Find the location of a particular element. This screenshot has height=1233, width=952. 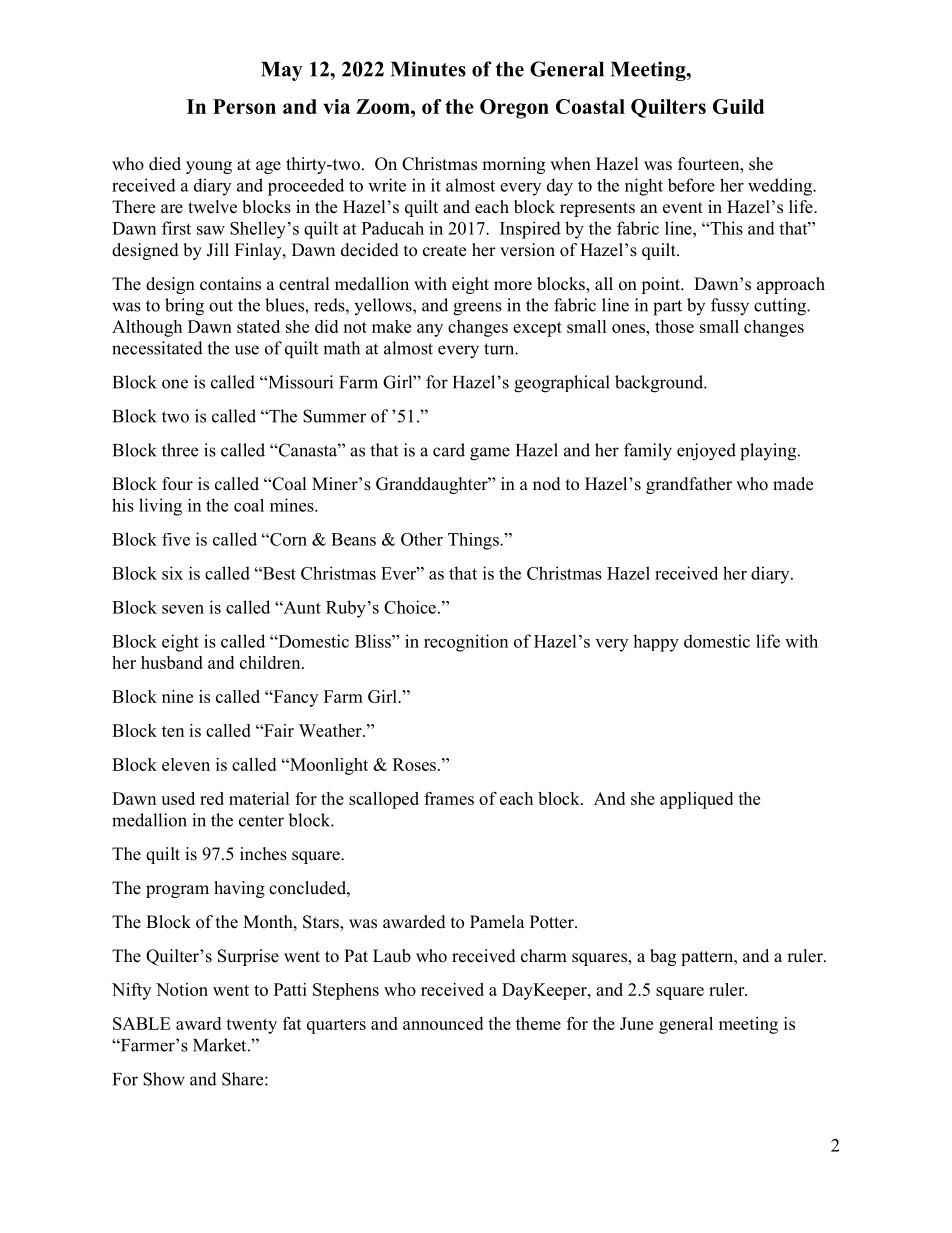

card is located at coordinates (449, 450).
